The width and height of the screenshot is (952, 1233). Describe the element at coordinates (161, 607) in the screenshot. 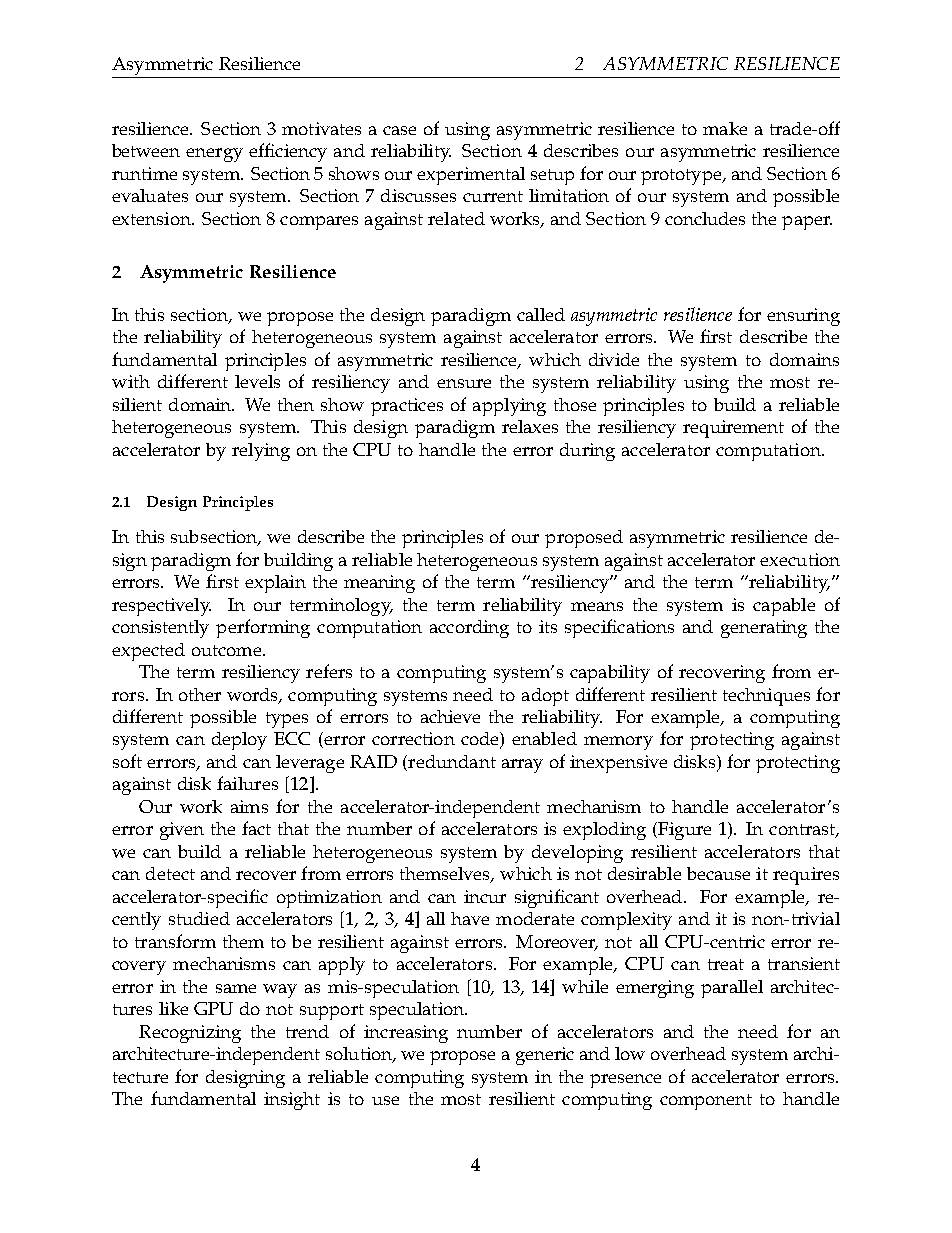

I see `respectively` at that location.
